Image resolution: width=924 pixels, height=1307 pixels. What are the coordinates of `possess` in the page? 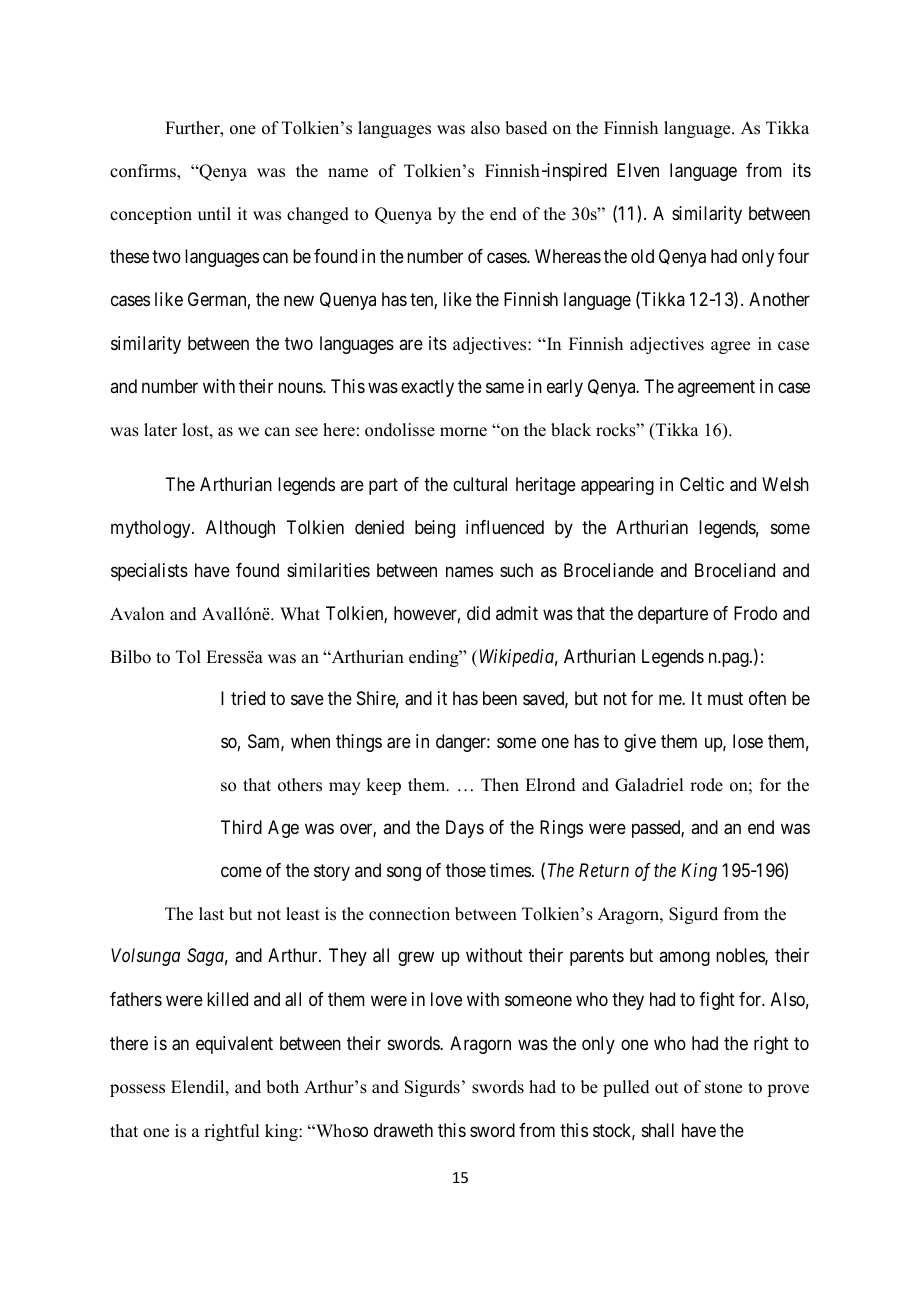 It's located at (137, 1090).
